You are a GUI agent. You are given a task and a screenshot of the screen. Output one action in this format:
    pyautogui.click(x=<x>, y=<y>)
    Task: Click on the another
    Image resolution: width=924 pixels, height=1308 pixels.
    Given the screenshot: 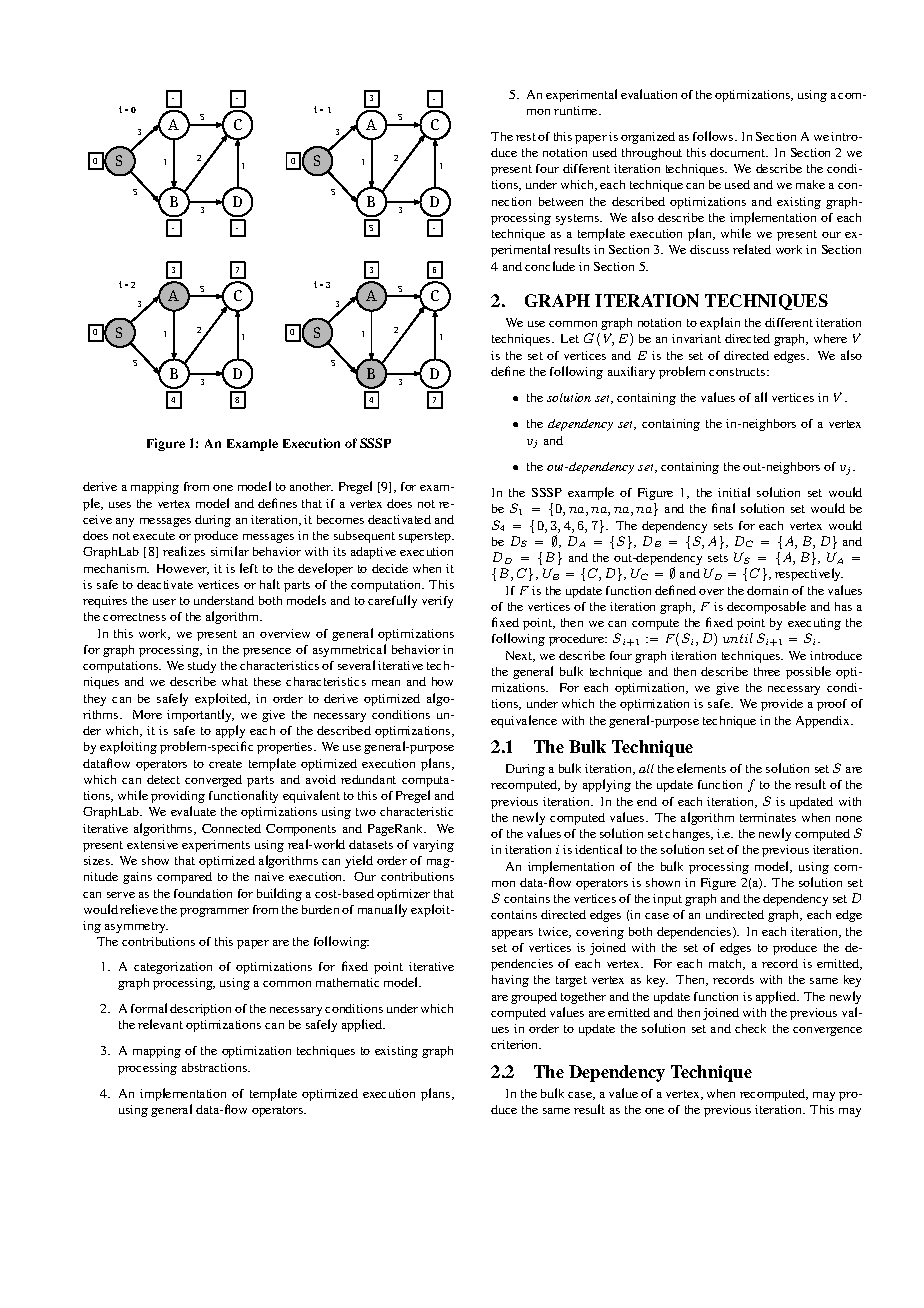 What is the action you would take?
    pyautogui.click(x=311, y=486)
